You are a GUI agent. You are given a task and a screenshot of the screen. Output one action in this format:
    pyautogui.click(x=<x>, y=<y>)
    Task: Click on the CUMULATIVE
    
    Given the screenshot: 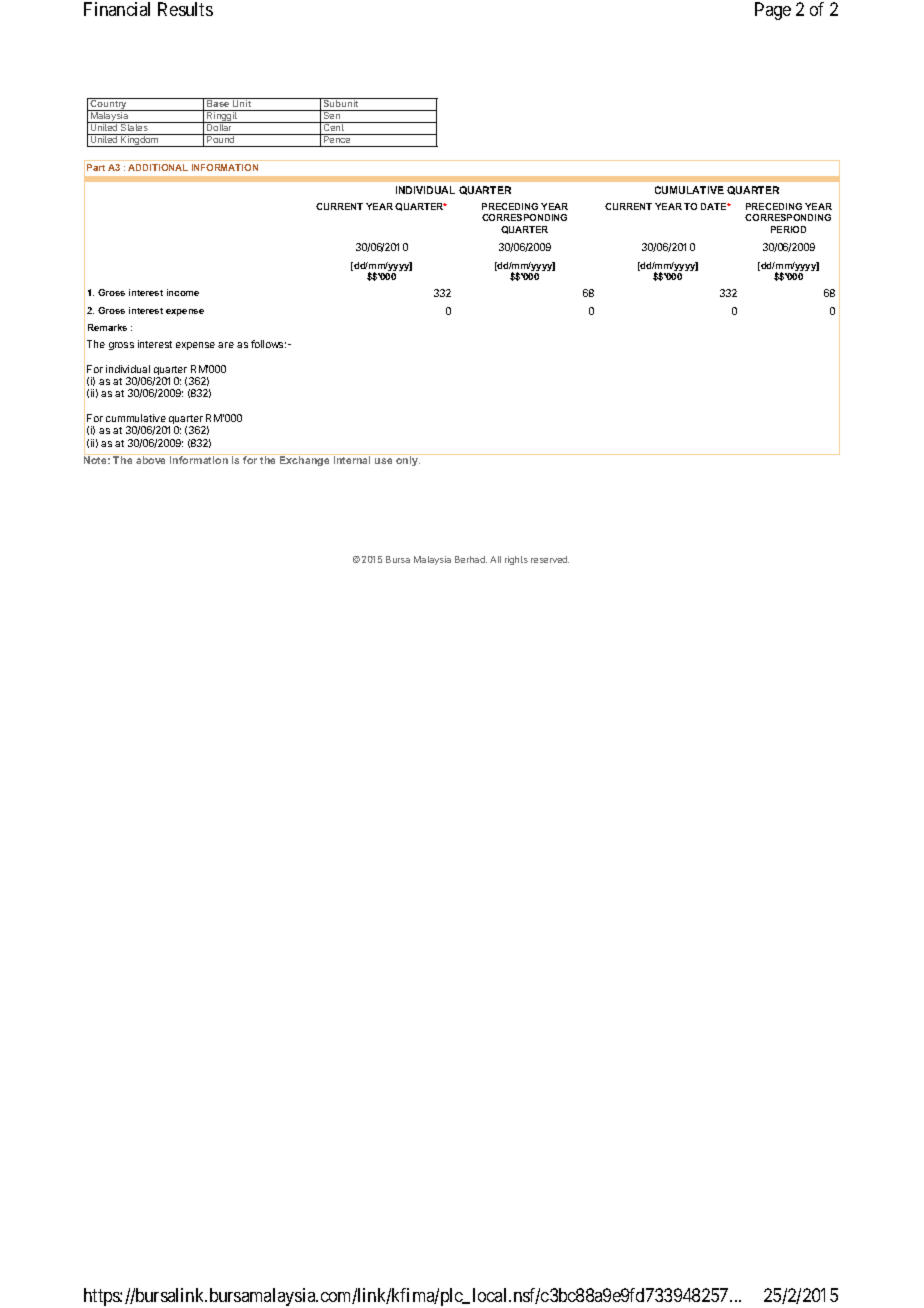 What is the action you would take?
    pyautogui.click(x=689, y=190)
